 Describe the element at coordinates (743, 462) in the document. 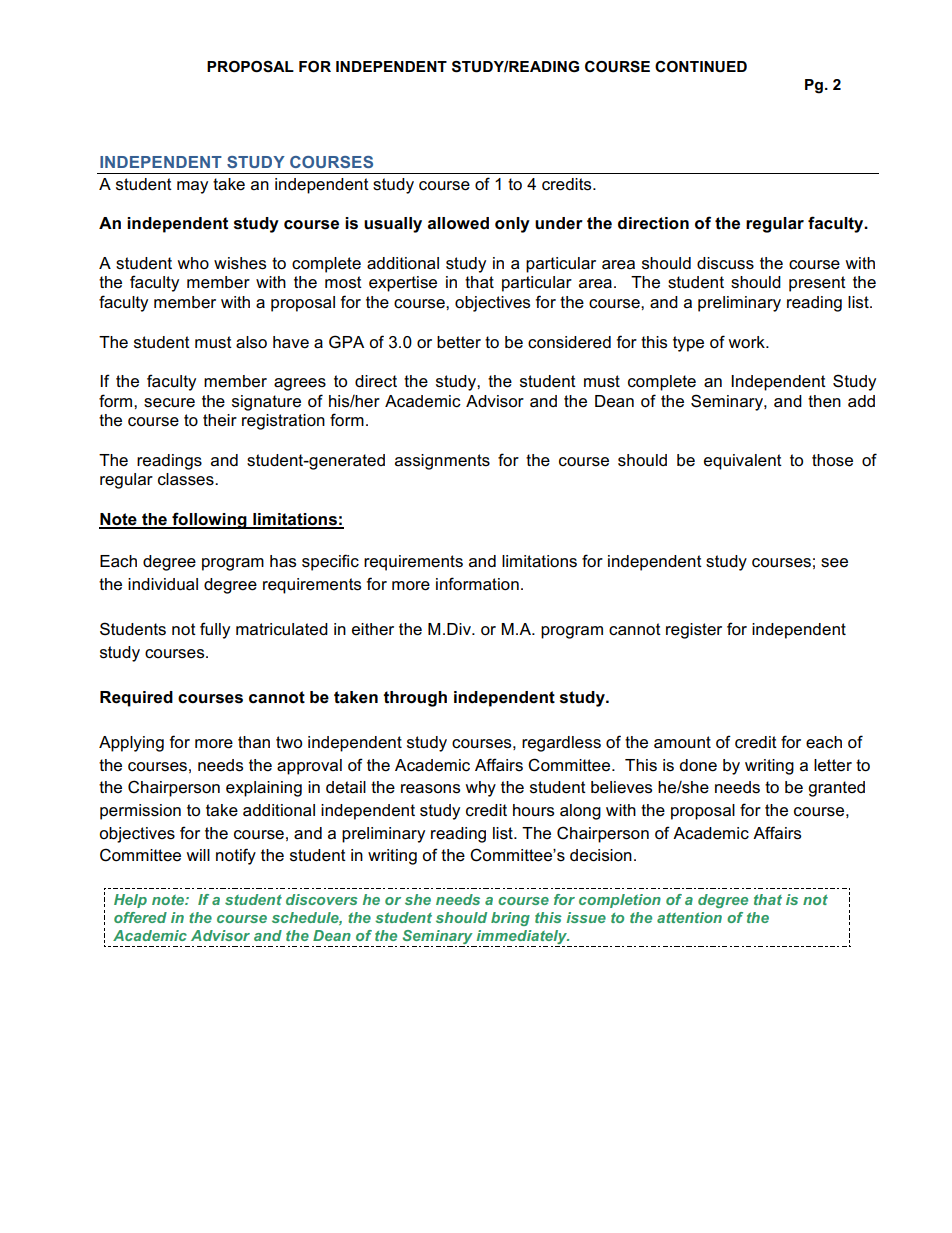

I see `equivalent` at that location.
